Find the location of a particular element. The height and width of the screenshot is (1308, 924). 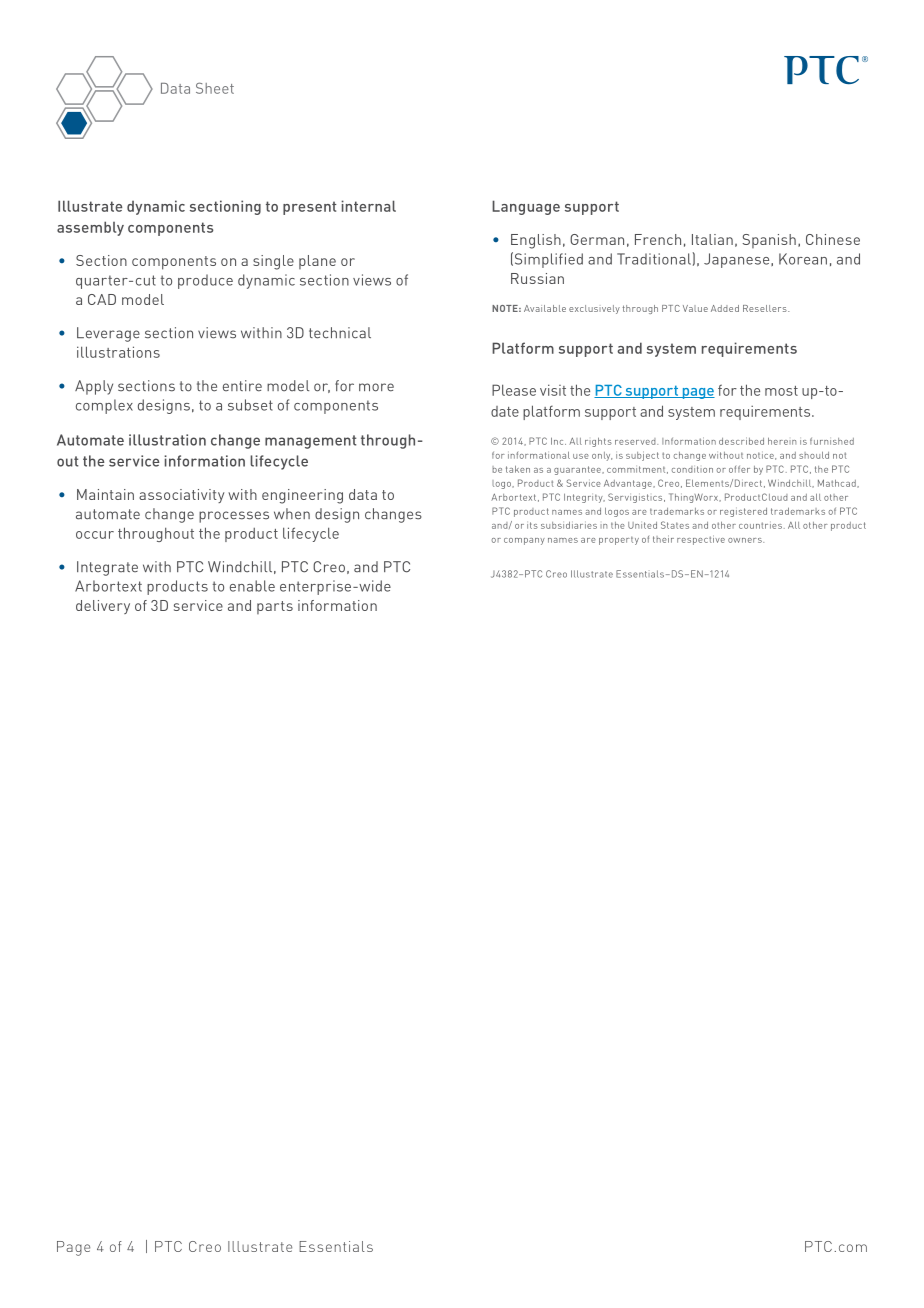

Italian is located at coordinates (712, 239).
